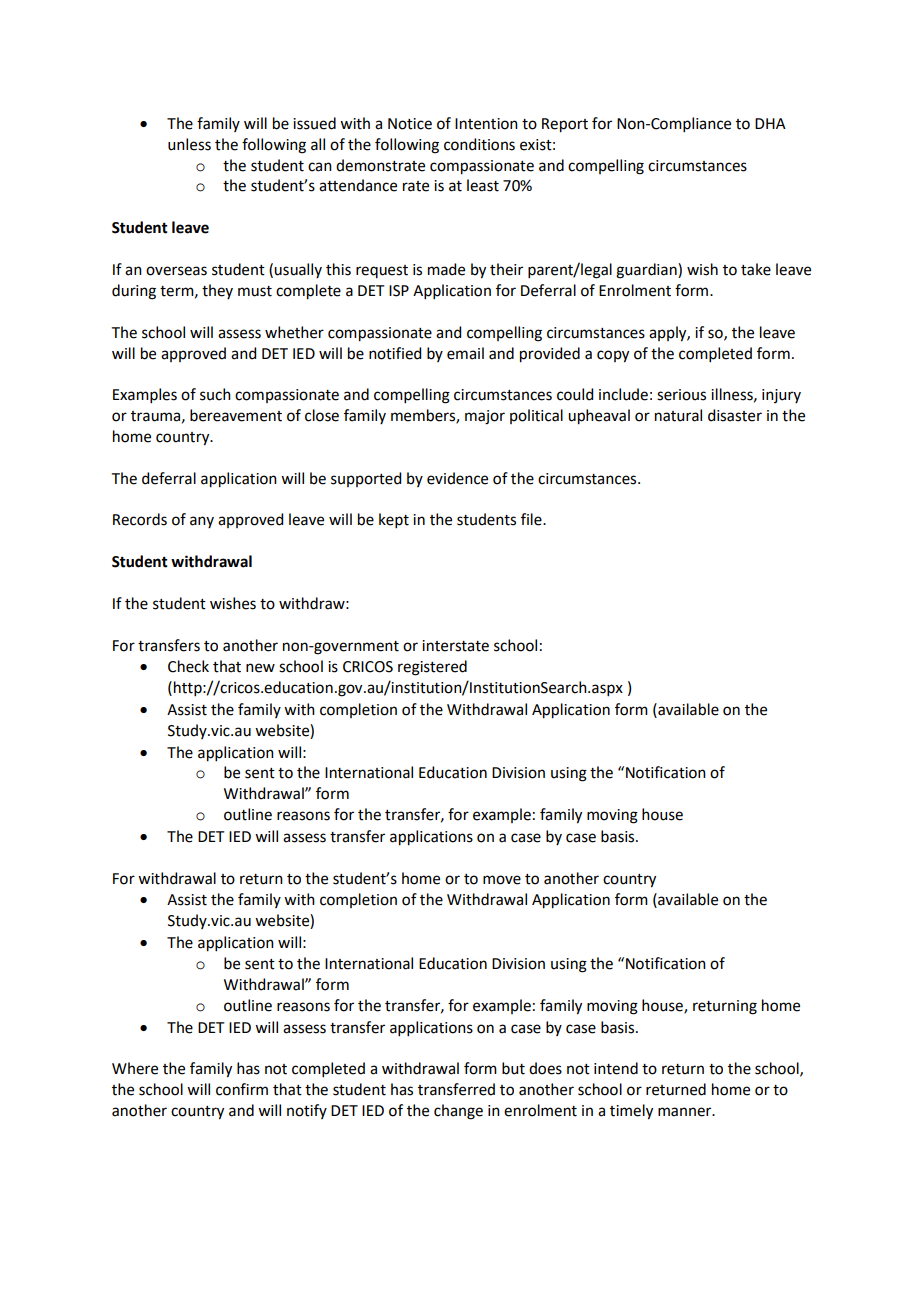 The height and width of the image is (1308, 924). Describe the element at coordinates (616, 1068) in the image. I see `intend` at that location.
